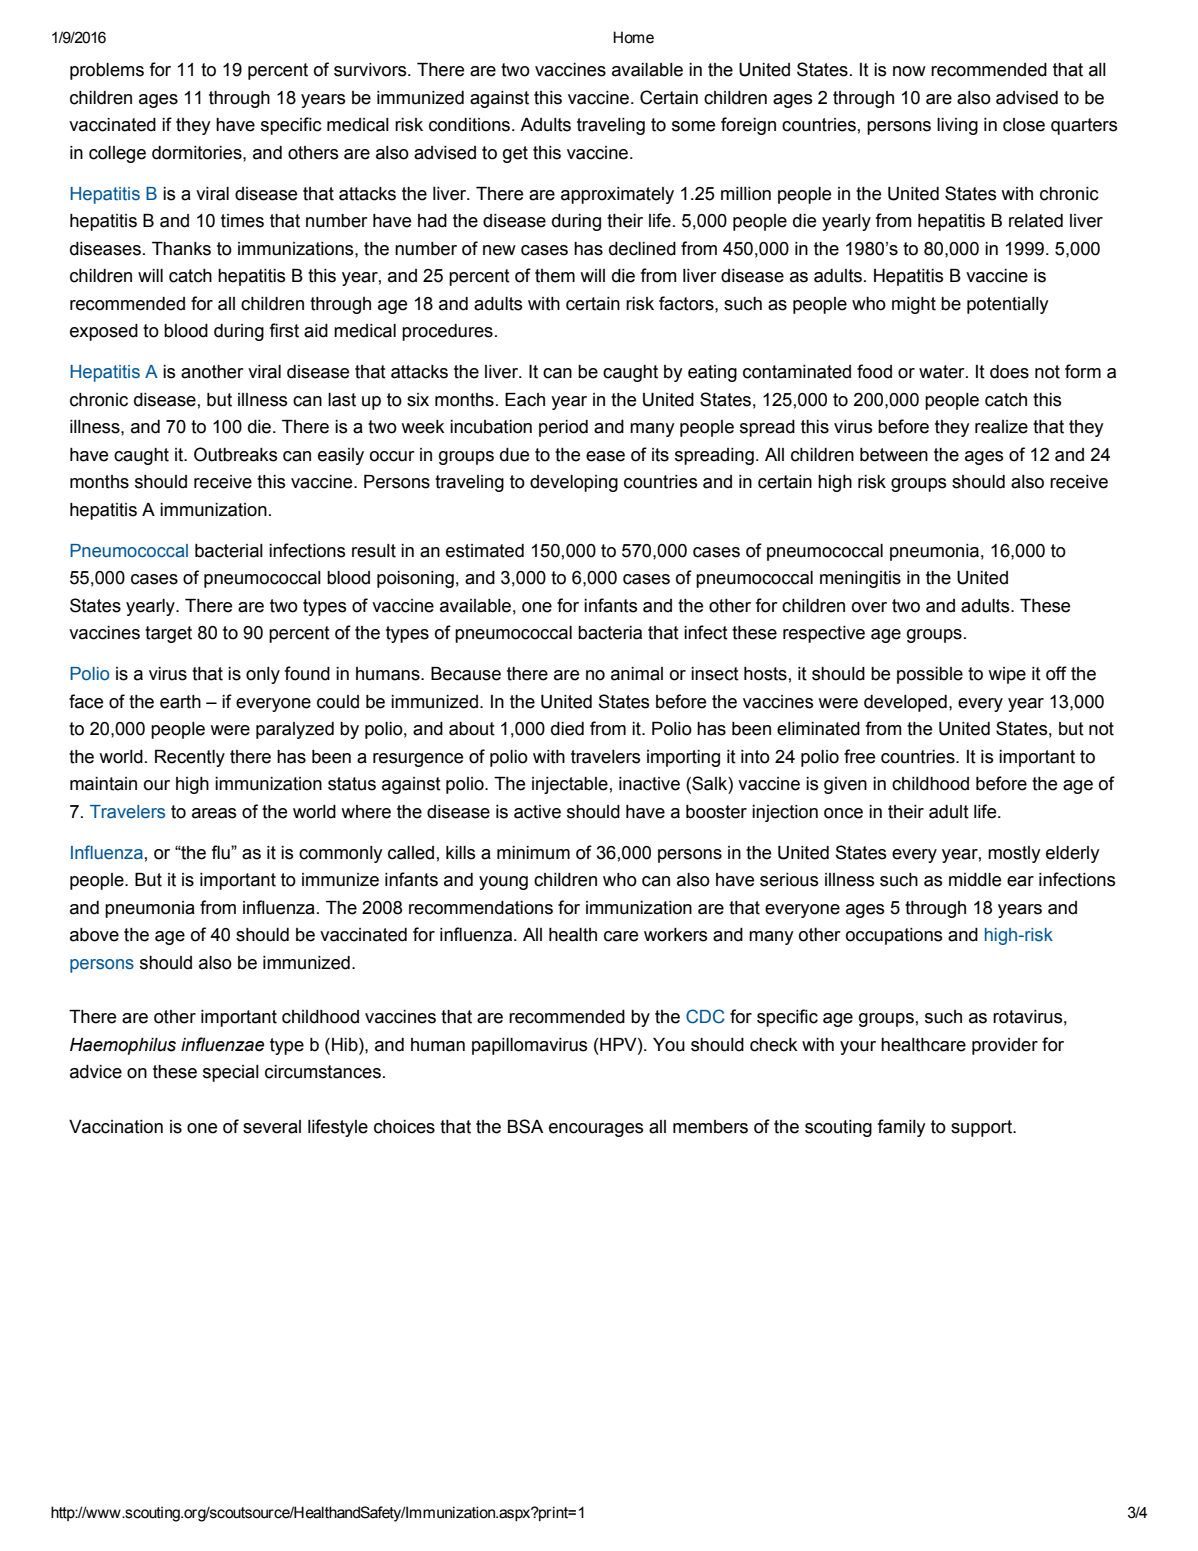 Image resolution: width=1198 pixels, height=1551 pixels. I want to click on BSA, so click(525, 1126).
